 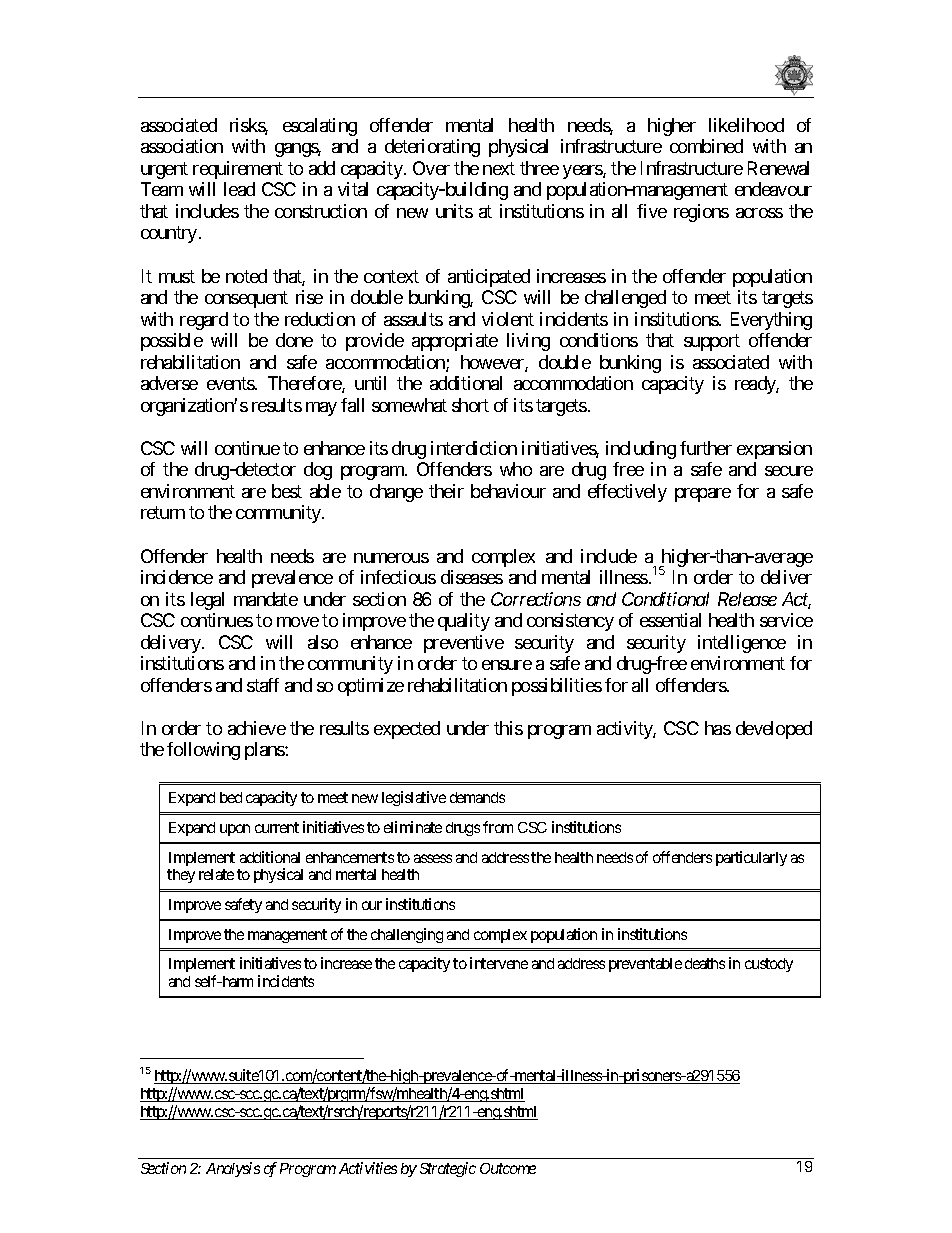 I want to click on requirement, so click(x=238, y=170).
